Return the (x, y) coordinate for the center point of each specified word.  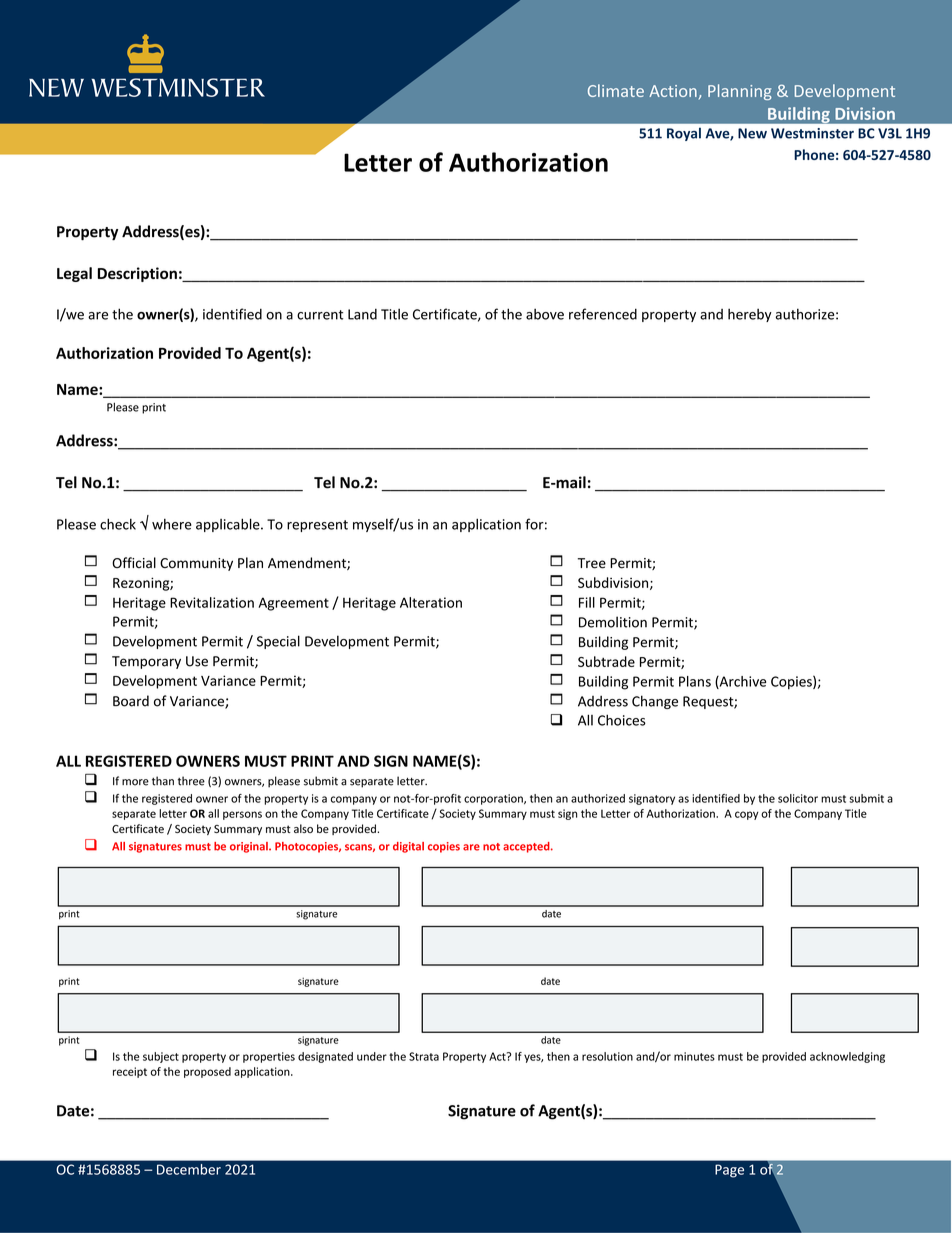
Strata (424, 1056)
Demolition (613, 622)
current (320, 315)
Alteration (431, 602)
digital (408, 847)
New (752, 133)
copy (747, 815)
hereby (750, 315)
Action (673, 91)
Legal (74, 274)
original (250, 847)
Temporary (146, 662)
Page (729, 1171)
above (545, 314)
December (189, 1169)
